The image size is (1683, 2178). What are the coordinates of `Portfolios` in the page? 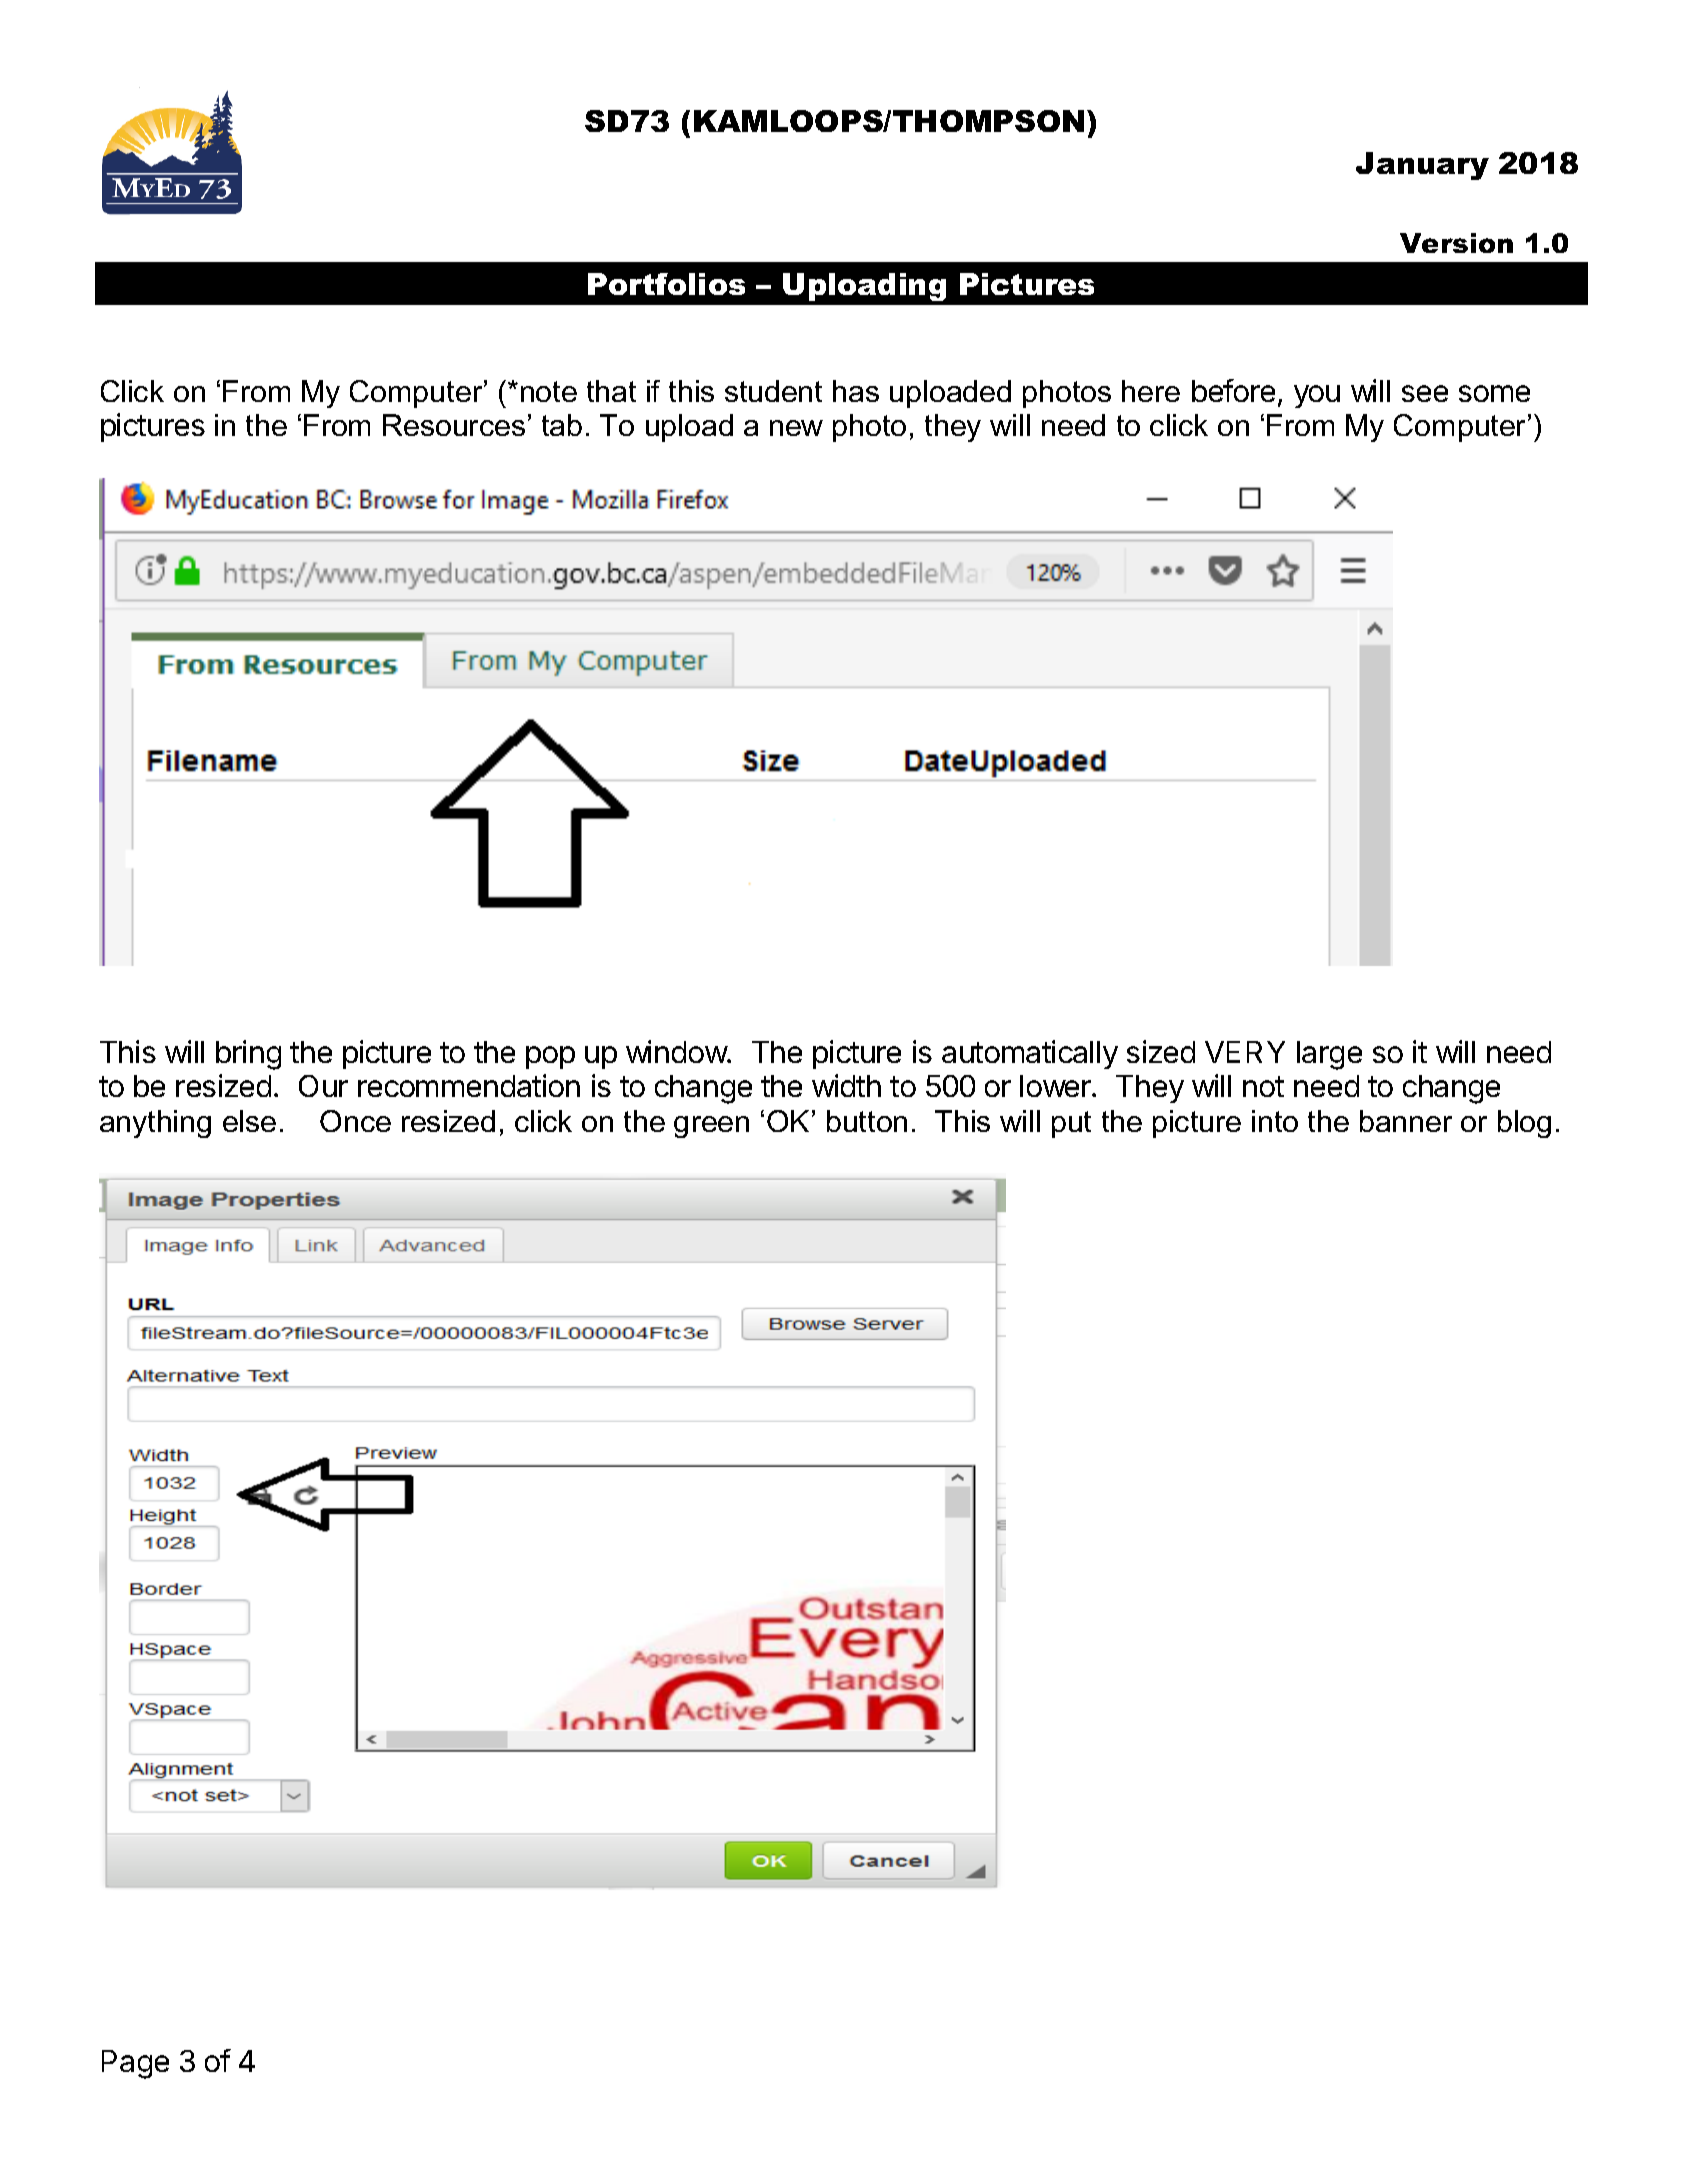 It's located at (666, 284).
